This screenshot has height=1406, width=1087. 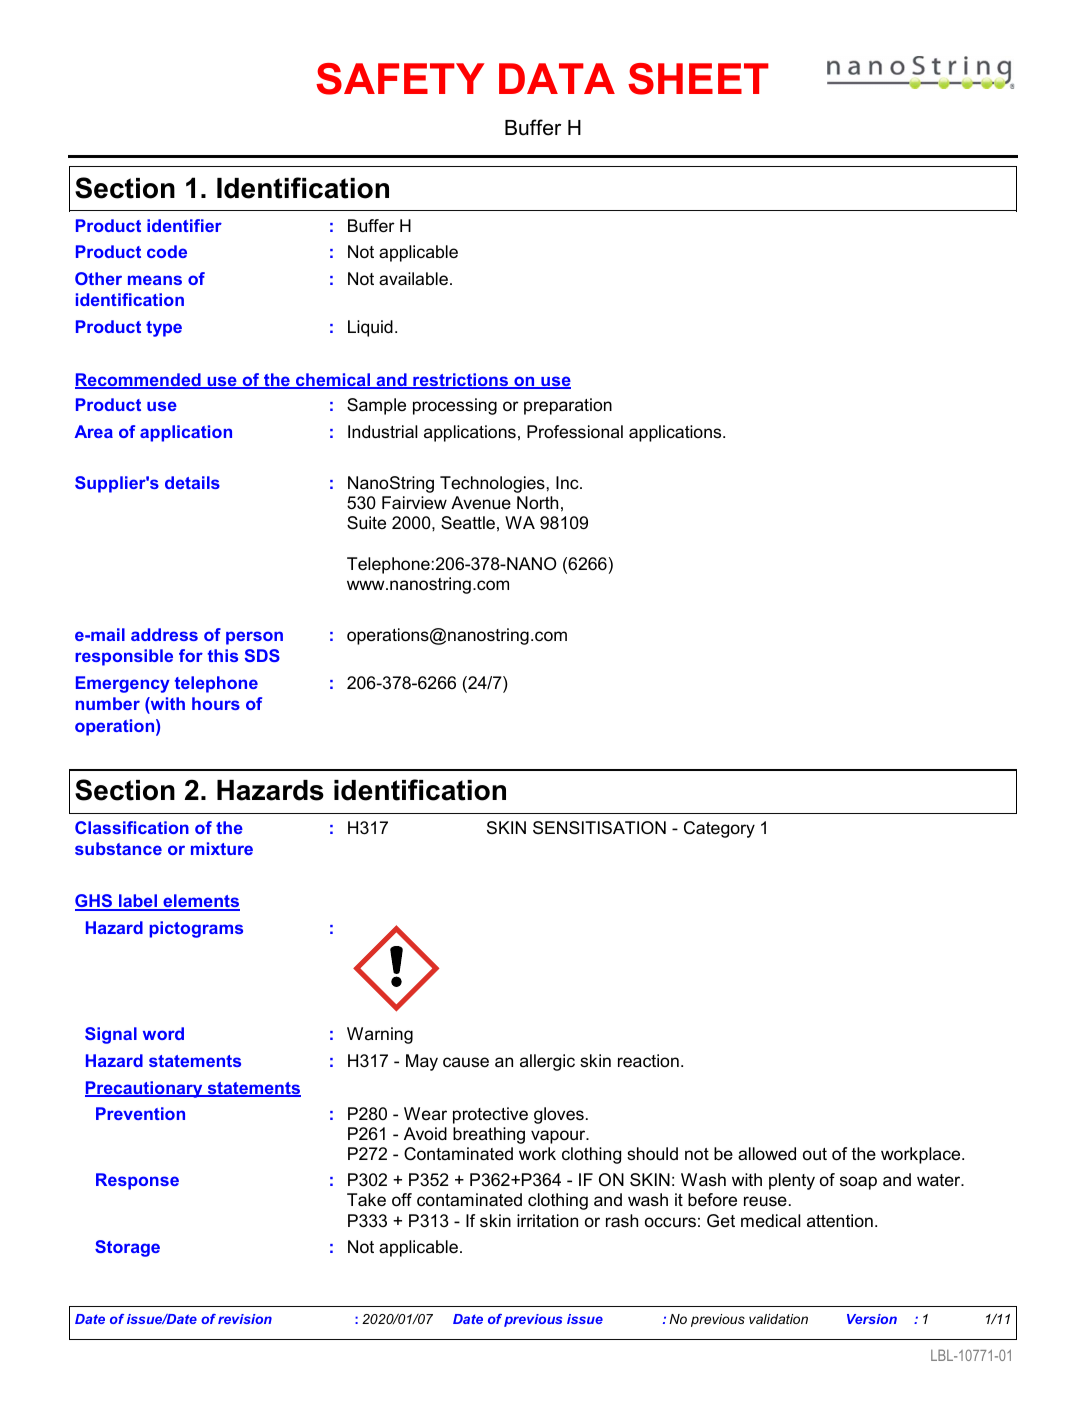 I want to click on North, so click(x=537, y=502).
